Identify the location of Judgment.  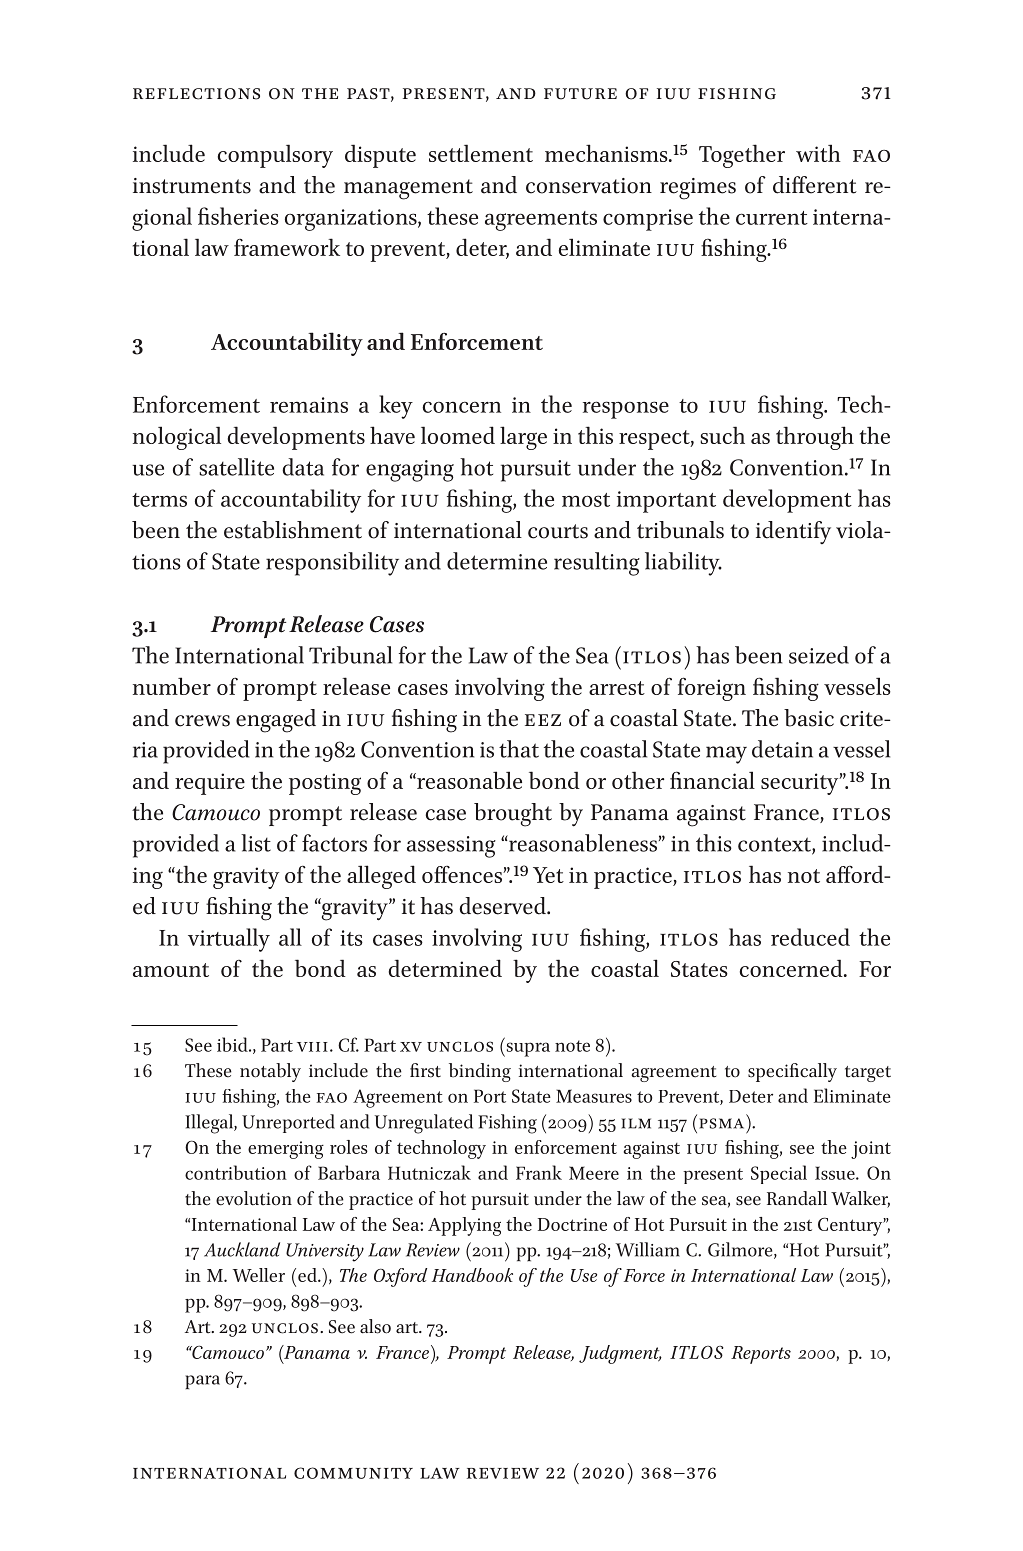
(620, 1354).
